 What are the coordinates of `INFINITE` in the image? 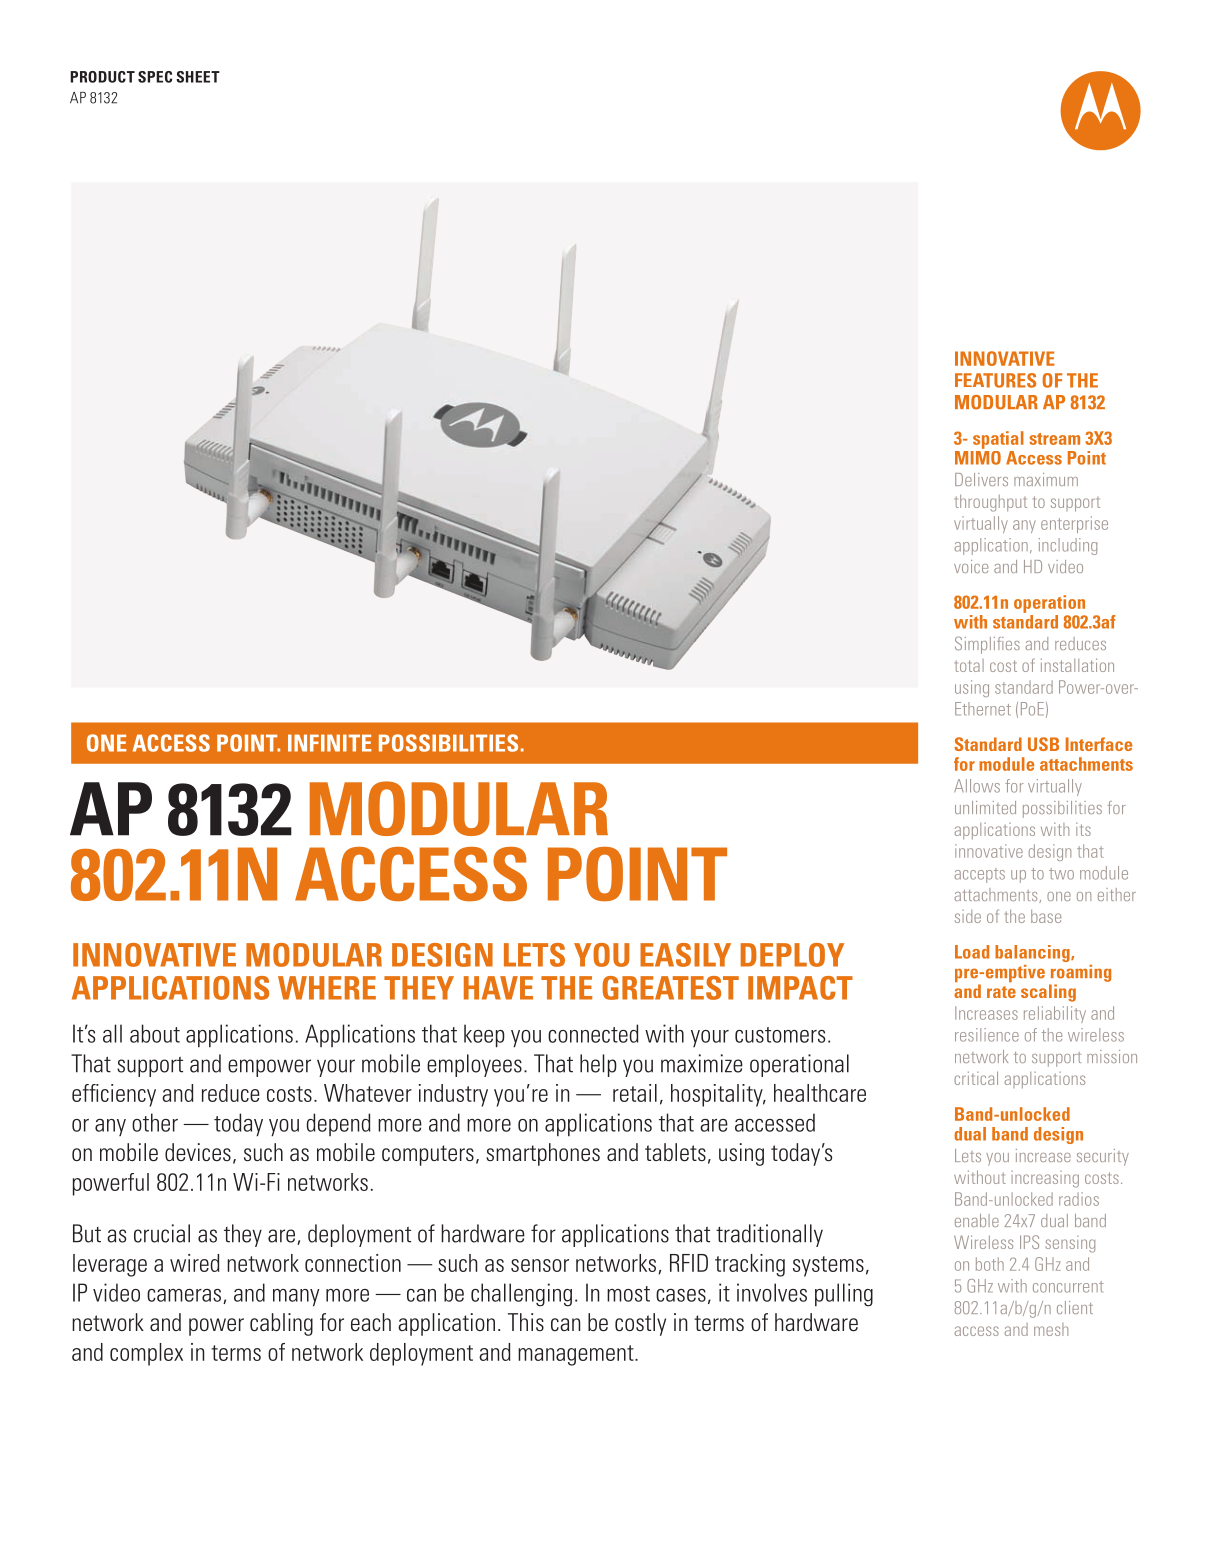 It's located at (330, 743).
